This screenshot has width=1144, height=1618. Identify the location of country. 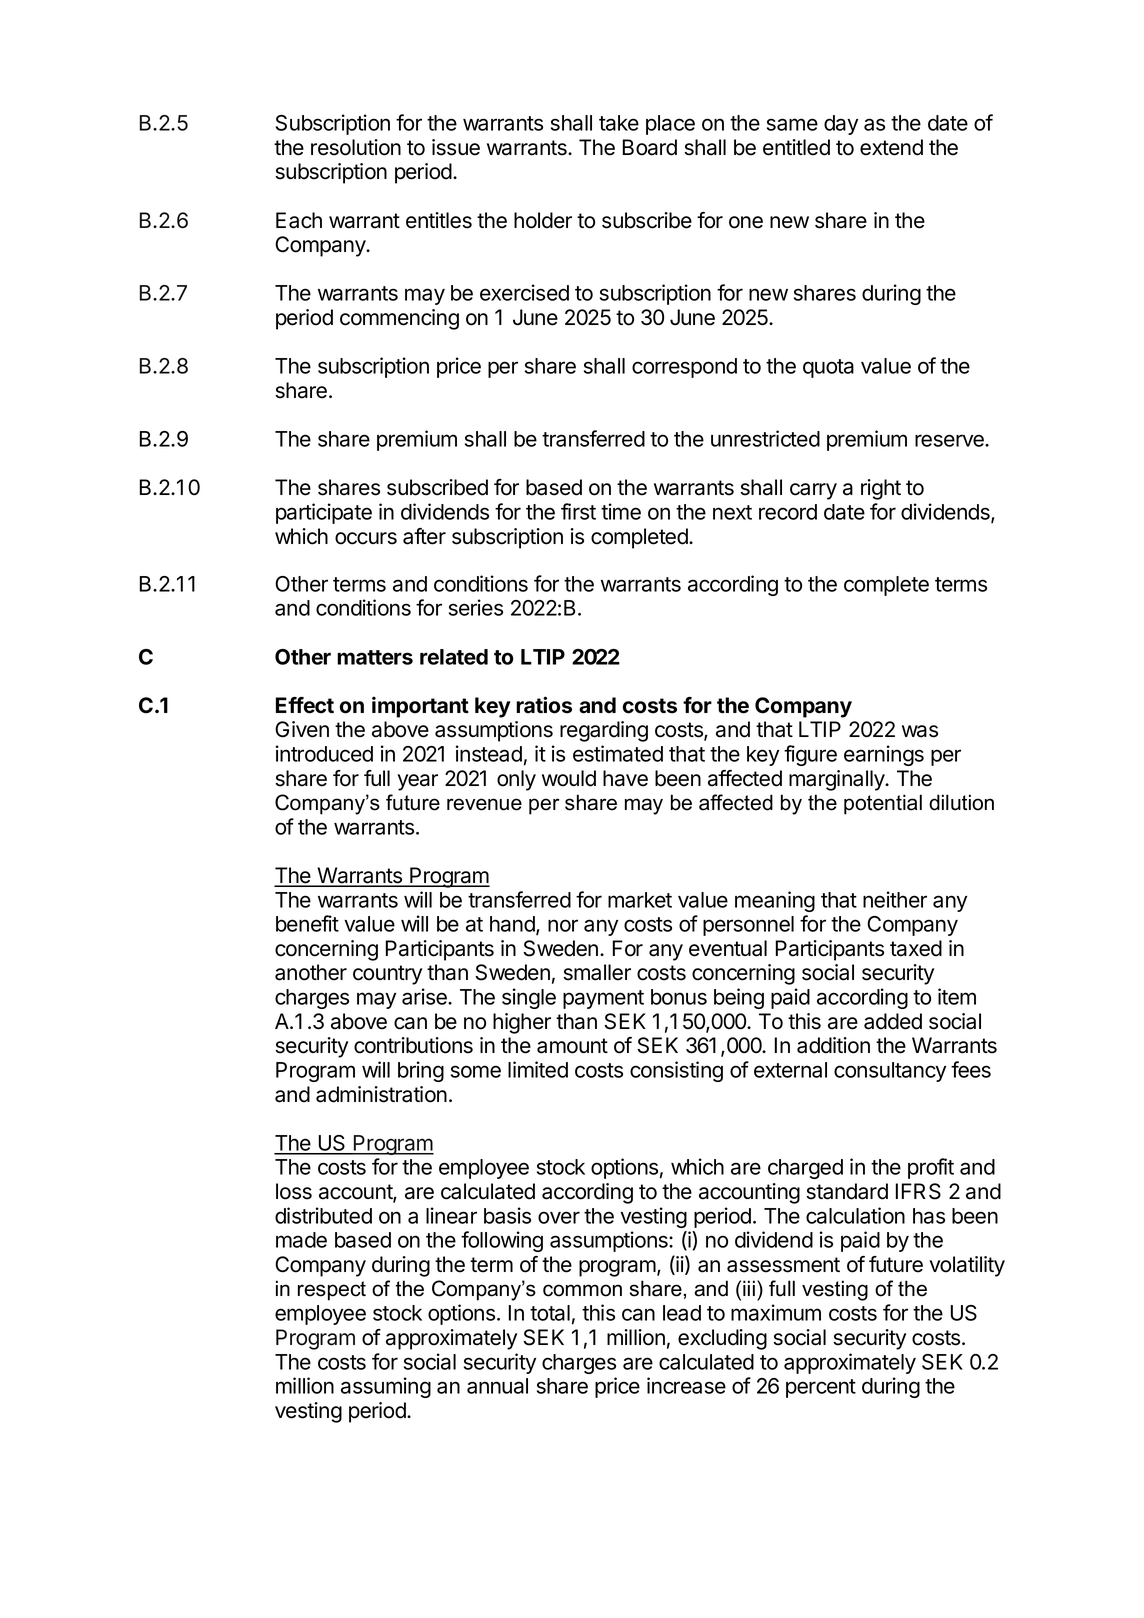
(387, 975).
